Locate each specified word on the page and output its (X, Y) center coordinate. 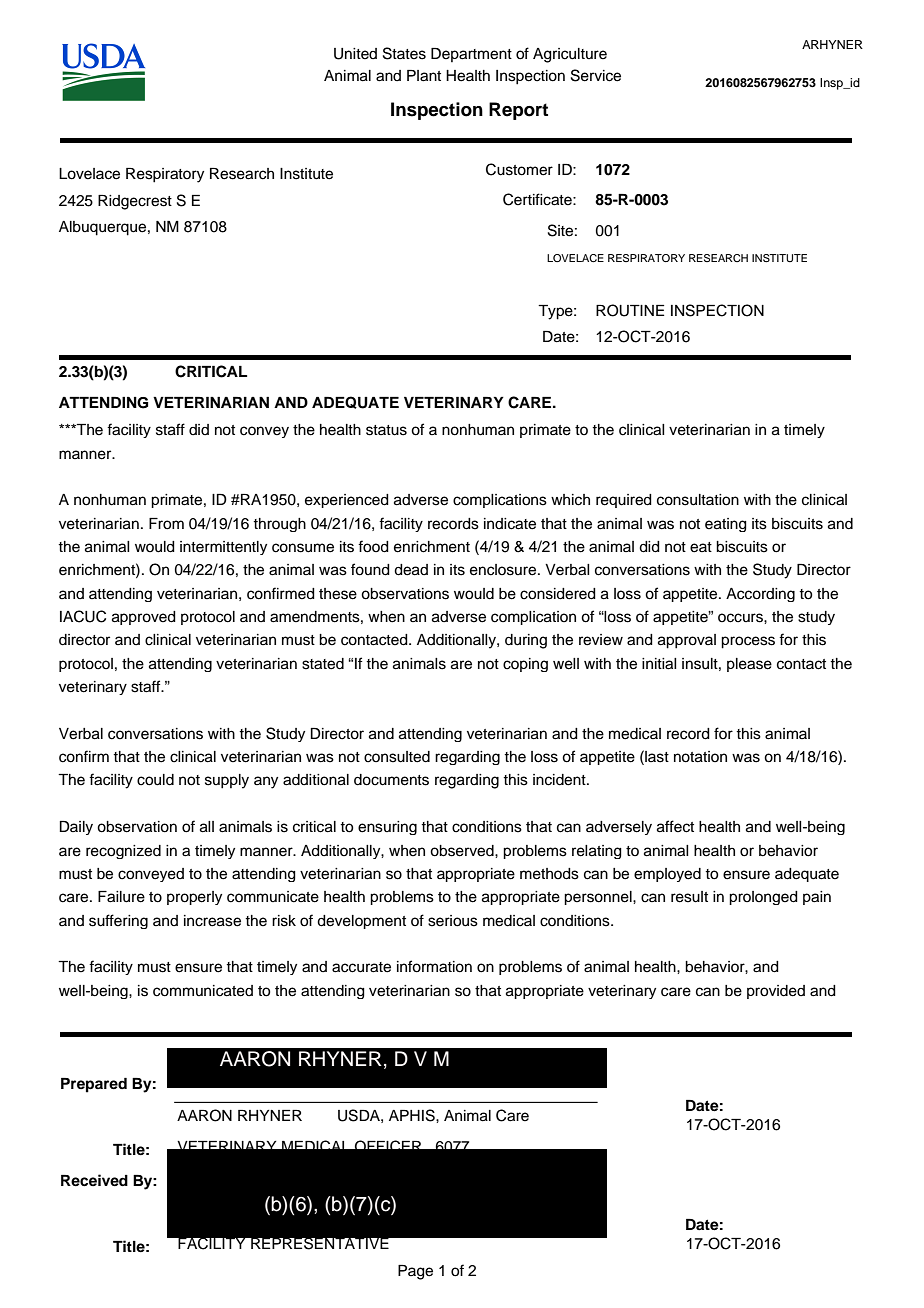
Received (94, 1180)
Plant (424, 76)
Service (596, 75)
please (749, 665)
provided (776, 992)
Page (415, 1272)
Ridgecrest (135, 202)
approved (144, 618)
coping (525, 665)
